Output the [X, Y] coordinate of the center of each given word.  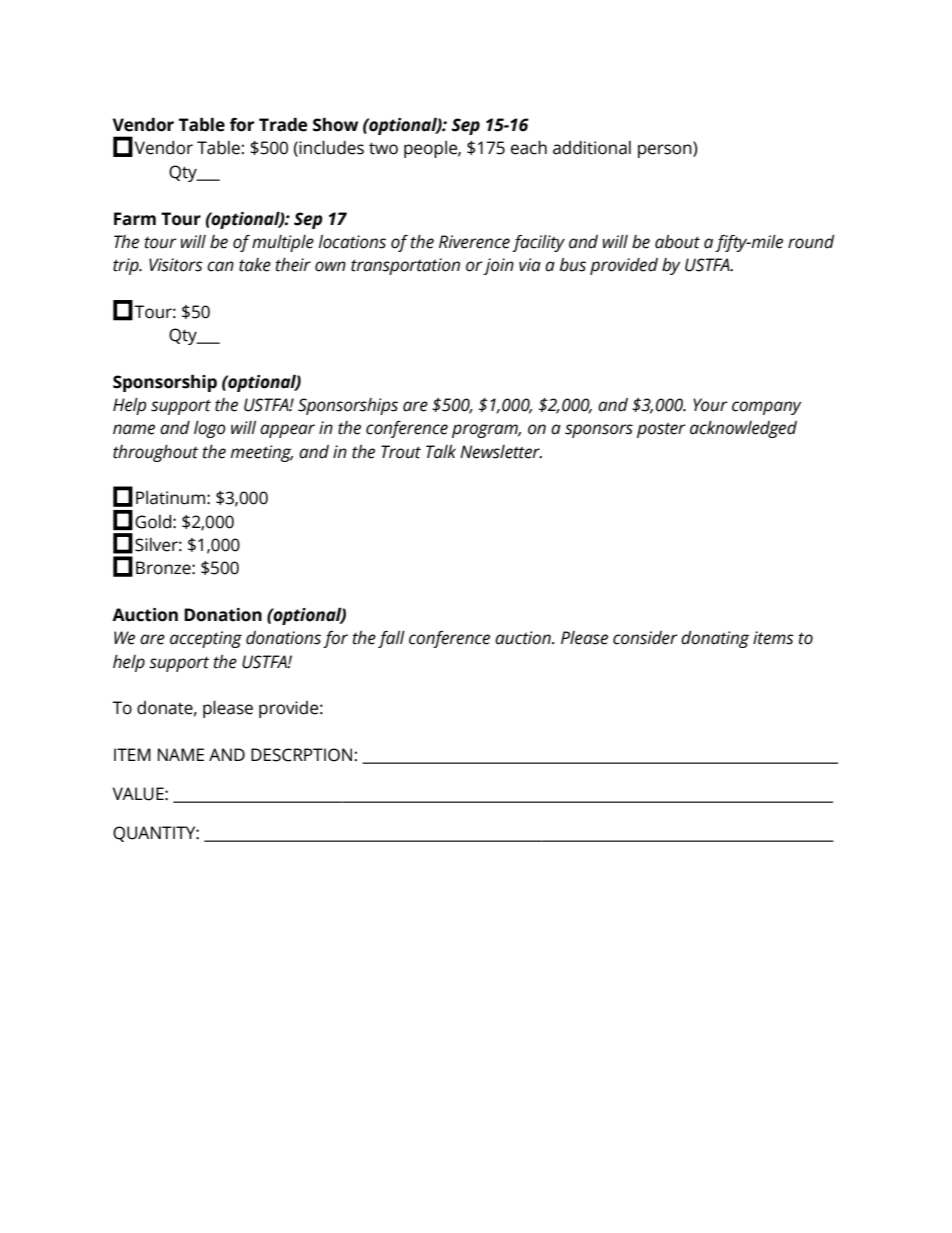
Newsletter [501, 452]
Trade [283, 125]
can [220, 266]
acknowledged [743, 429]
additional [592, 148]
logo [210, 429]
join [498, 266]
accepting [206, 639]
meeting [262, 453]
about [677, 242]
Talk [441, 452]
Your [710, 405]
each [529, 148]
